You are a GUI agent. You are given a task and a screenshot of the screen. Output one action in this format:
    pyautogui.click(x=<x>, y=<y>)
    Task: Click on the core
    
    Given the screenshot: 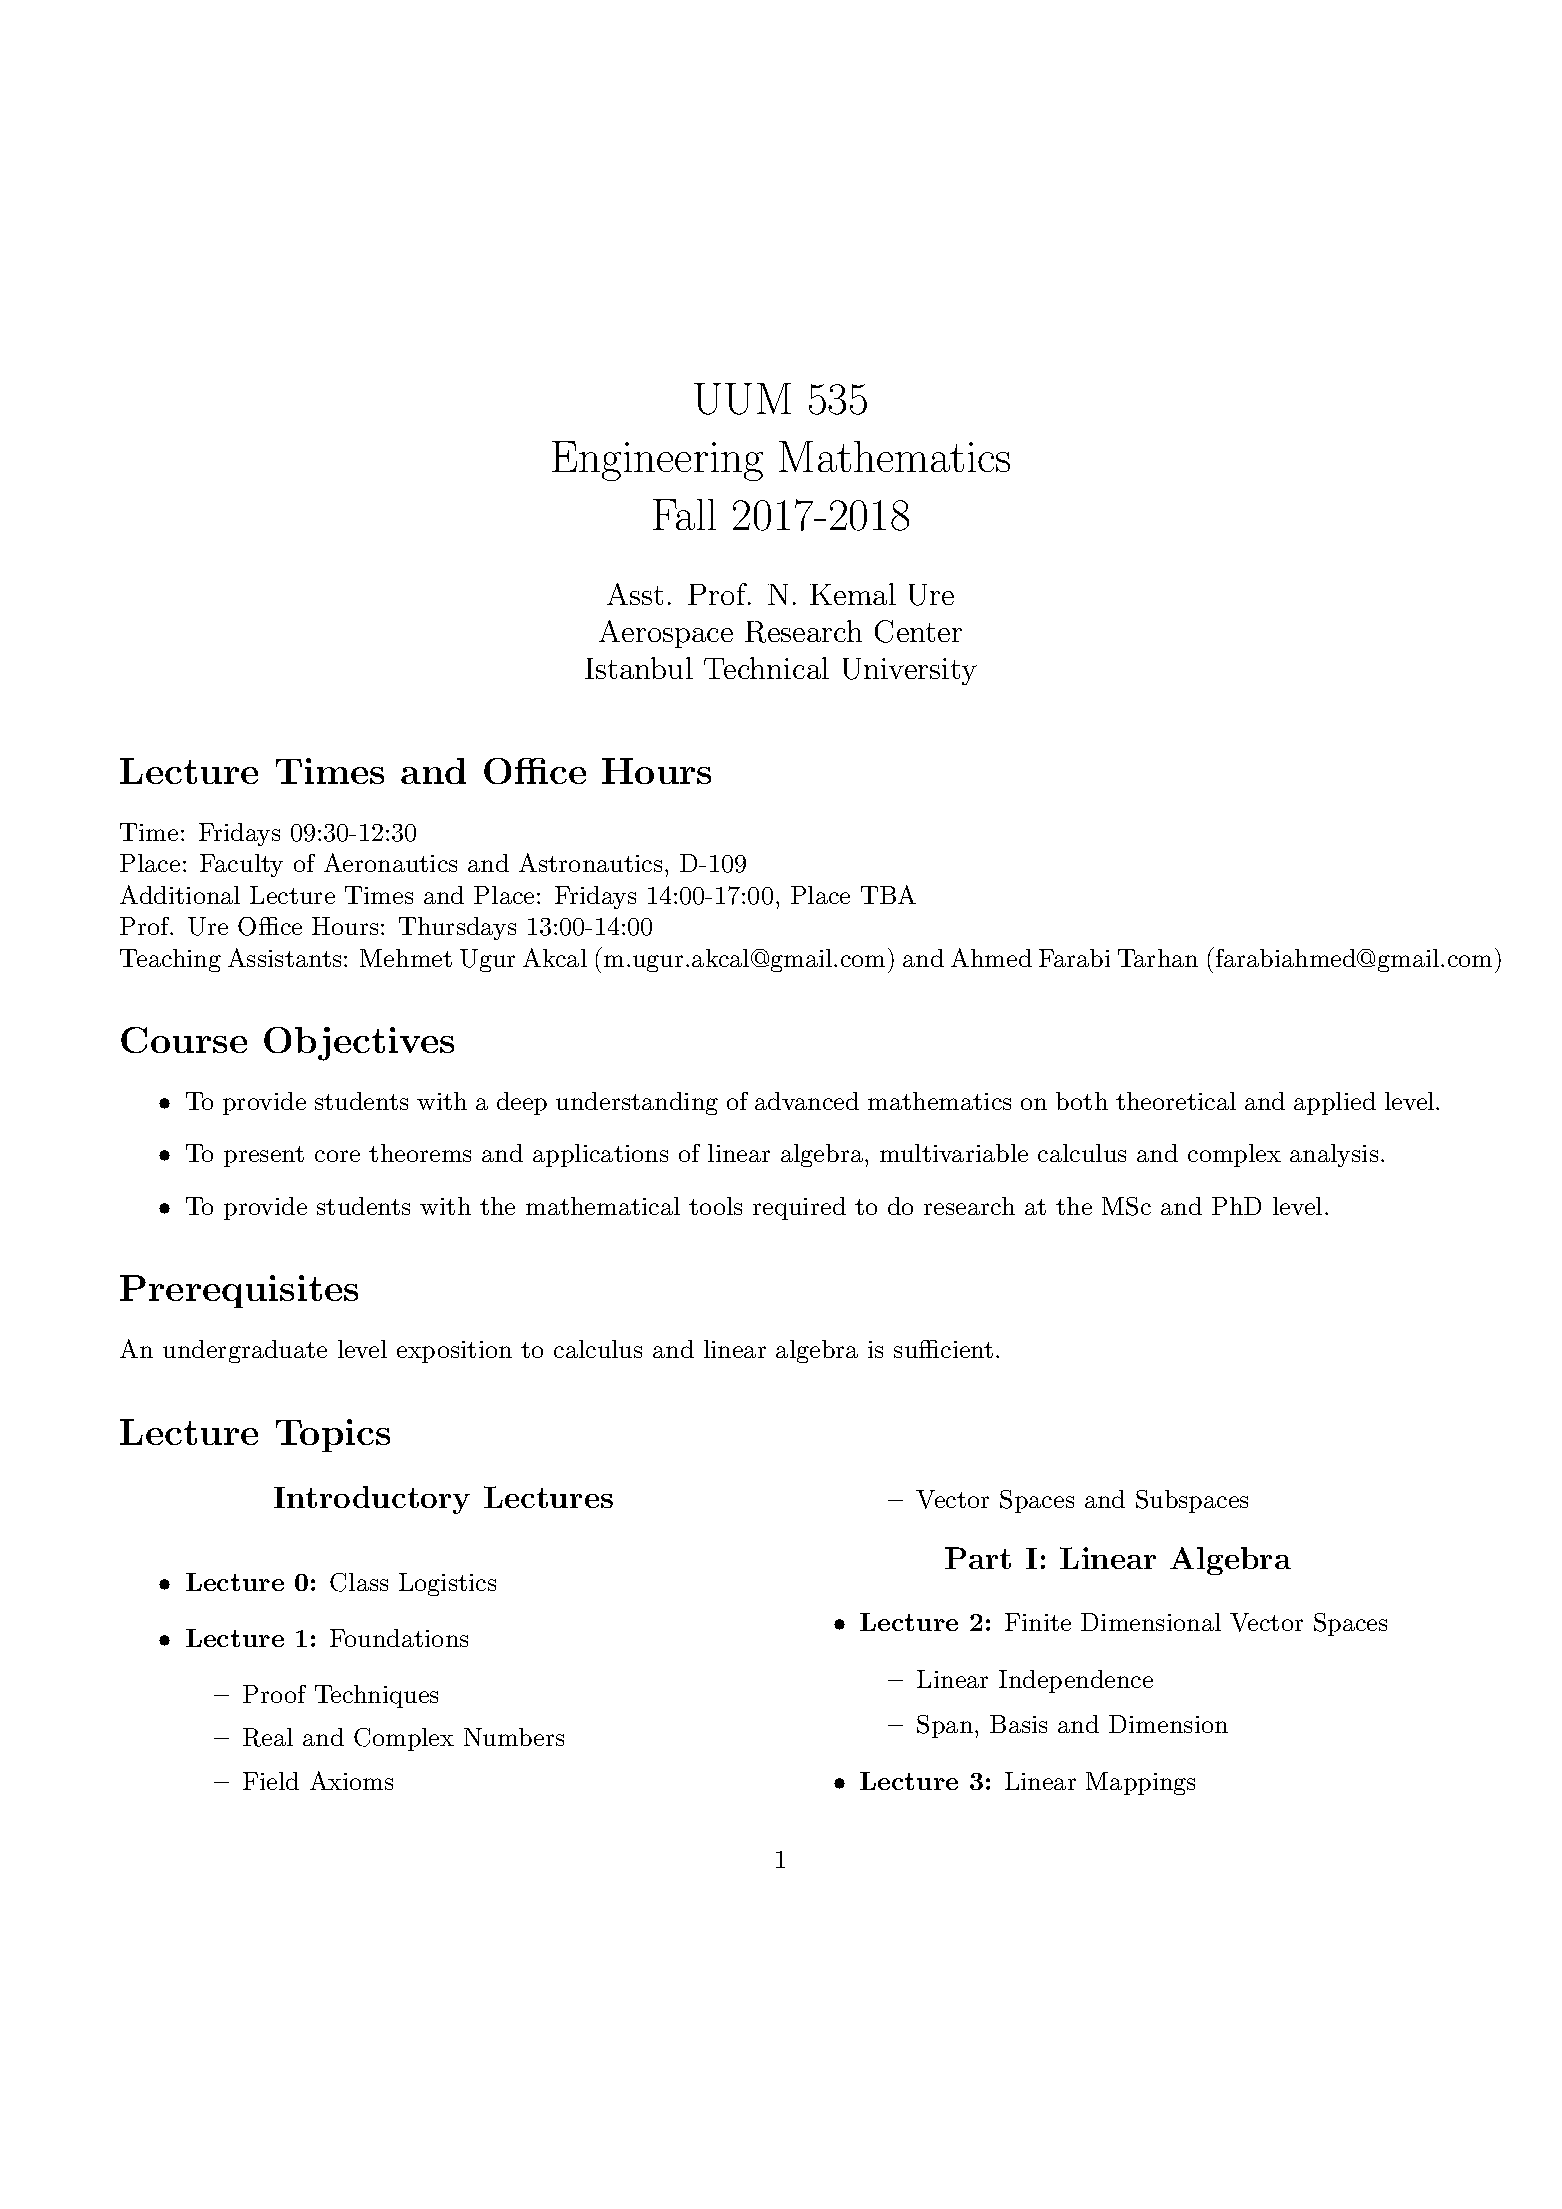 What is the action you would take?
    pyautogui.click(x=337, y=1156)
